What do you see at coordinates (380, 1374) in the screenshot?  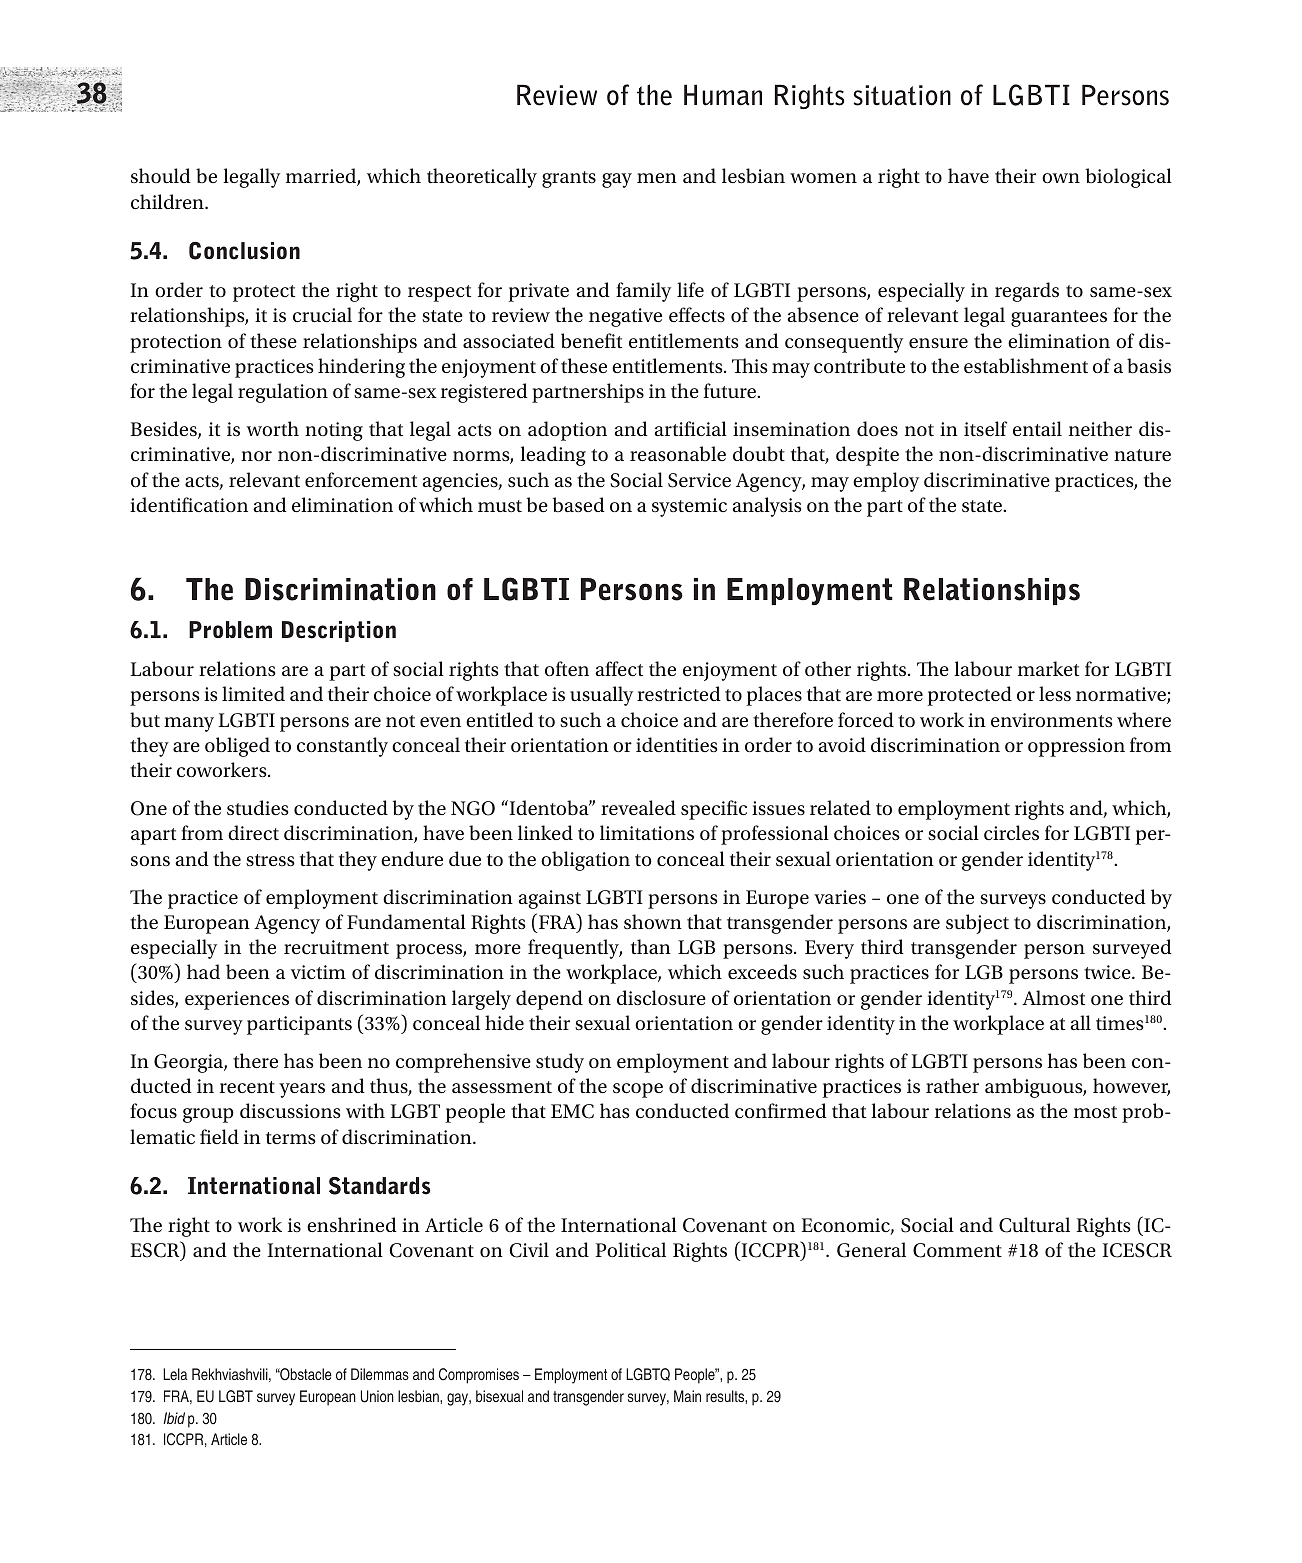 I see `Dilemmas` at bounding box center [380, 1374].
